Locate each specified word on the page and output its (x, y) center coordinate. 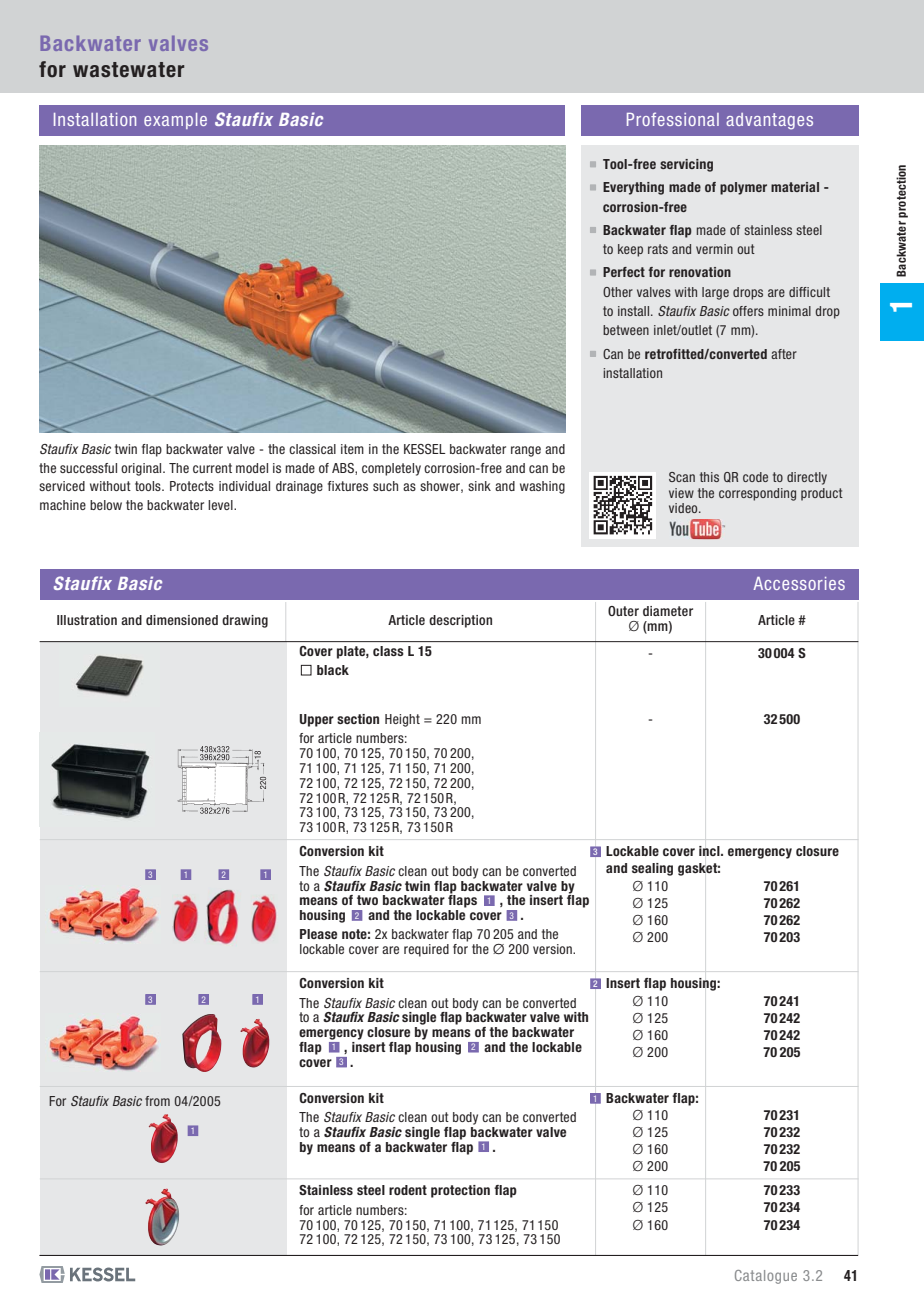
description (460, 621)
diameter (668, 611)
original (142, 469)
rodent (408, 1190)
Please (318, 934)
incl (710, 851)
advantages (769, 121)
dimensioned (182, 620)
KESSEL (424, 449)
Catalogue (766, 1277)
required (426, 950)
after (784, 354)
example (175, 121)
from (157, 1101)
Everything (633, 188)
